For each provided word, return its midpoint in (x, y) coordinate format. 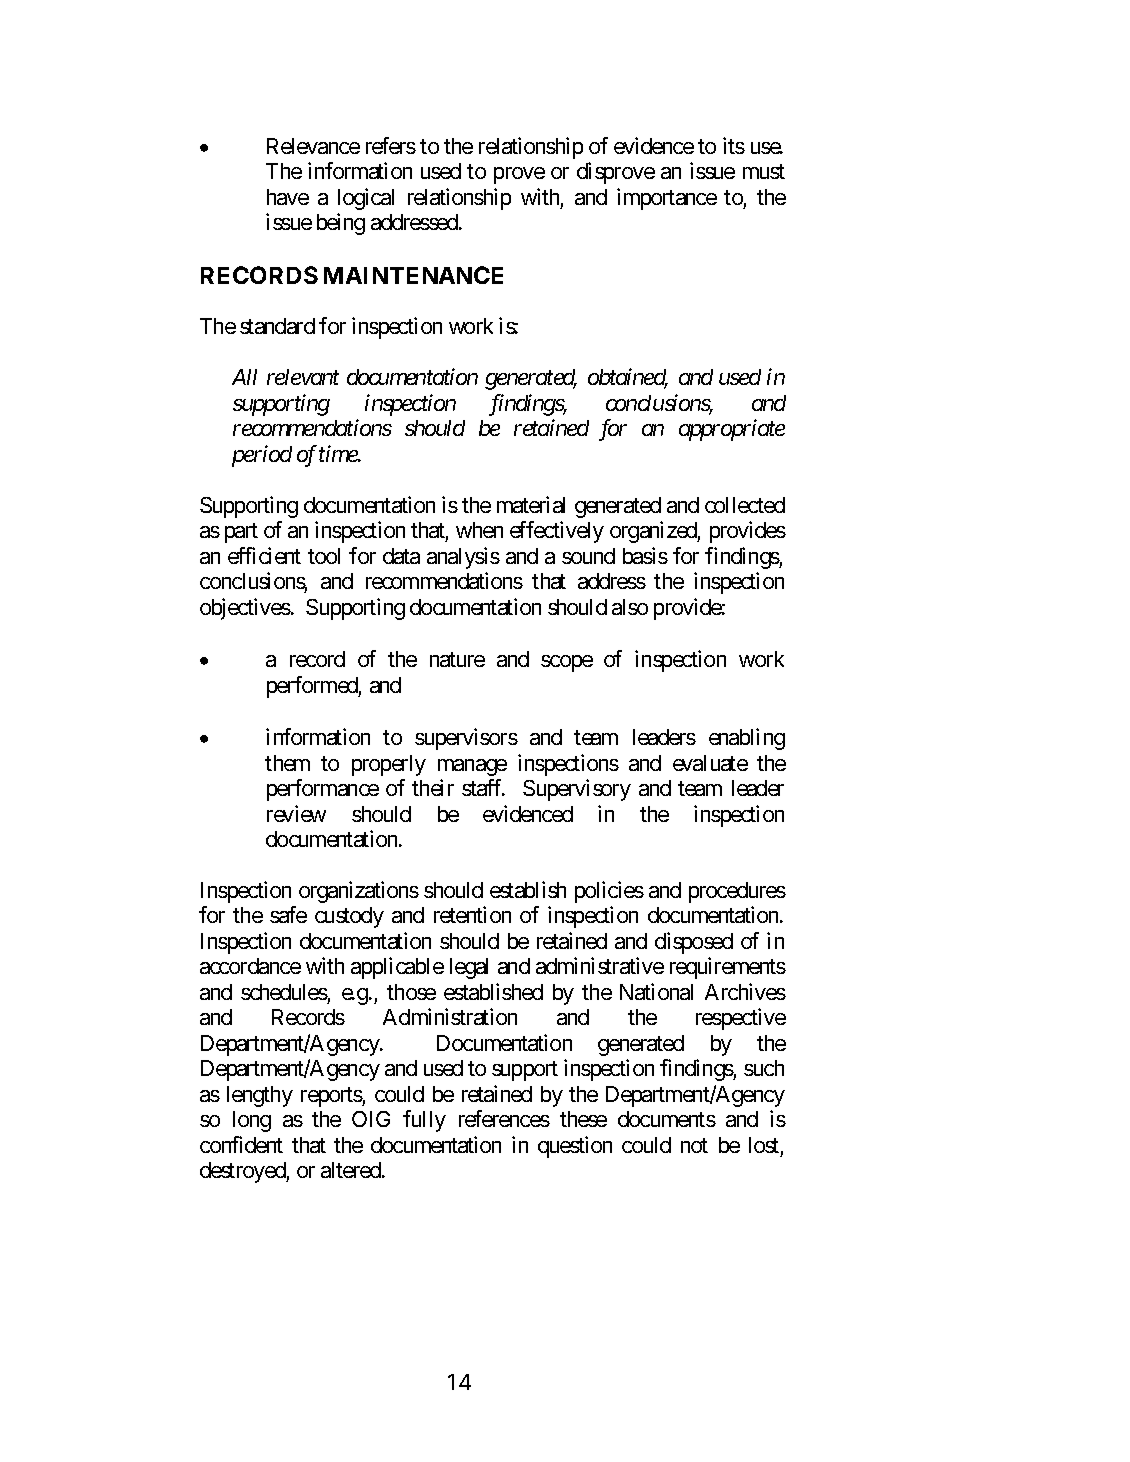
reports (332, 1097)
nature (457, 660)
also (630, 607)
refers (391, 145)
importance (667, 199)
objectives (245, 609)
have (288, 197)
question (575, 1147)
